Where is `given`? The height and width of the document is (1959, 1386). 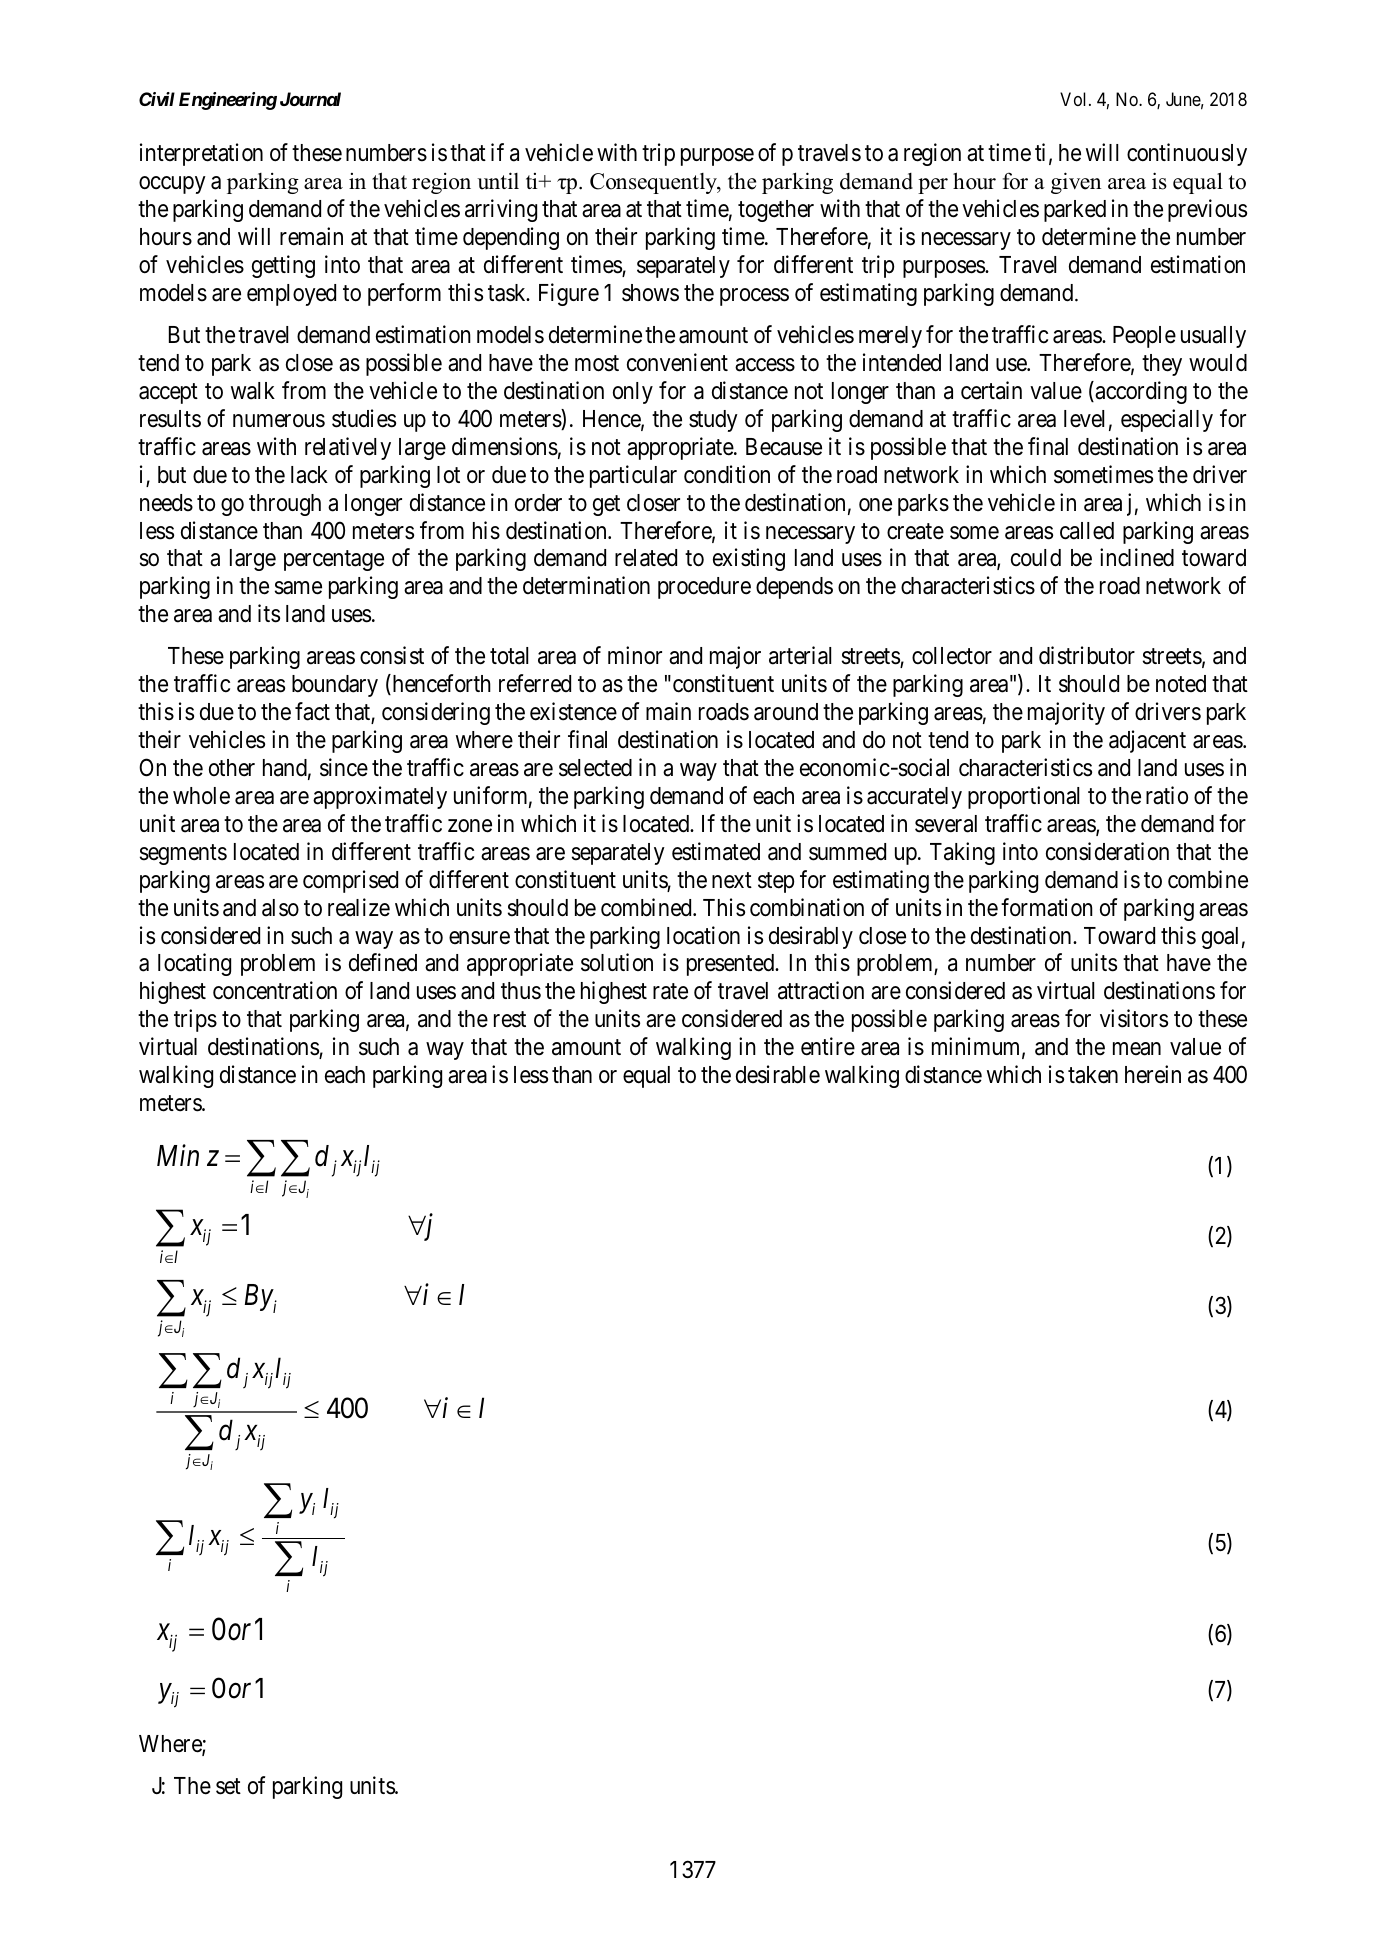
given is located at coordinates (1076, 183).
